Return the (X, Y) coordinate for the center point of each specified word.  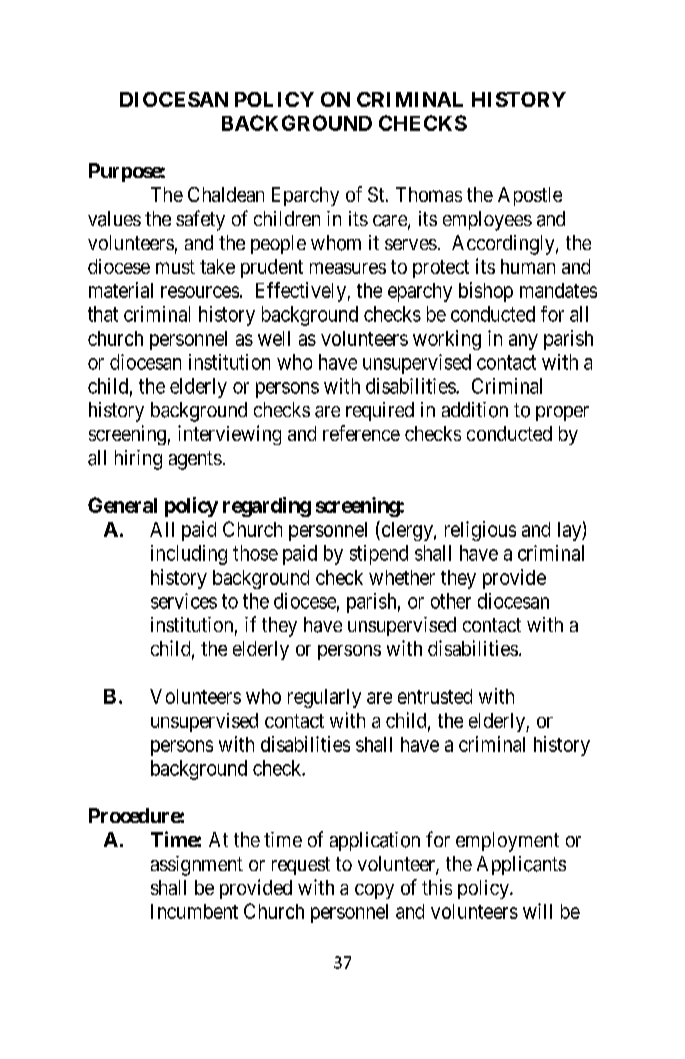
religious (480, 531)
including (189, 555)
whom (336, 243)
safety (200, 220)
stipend (379, 555)
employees (487, 221)
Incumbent (194, 911)
